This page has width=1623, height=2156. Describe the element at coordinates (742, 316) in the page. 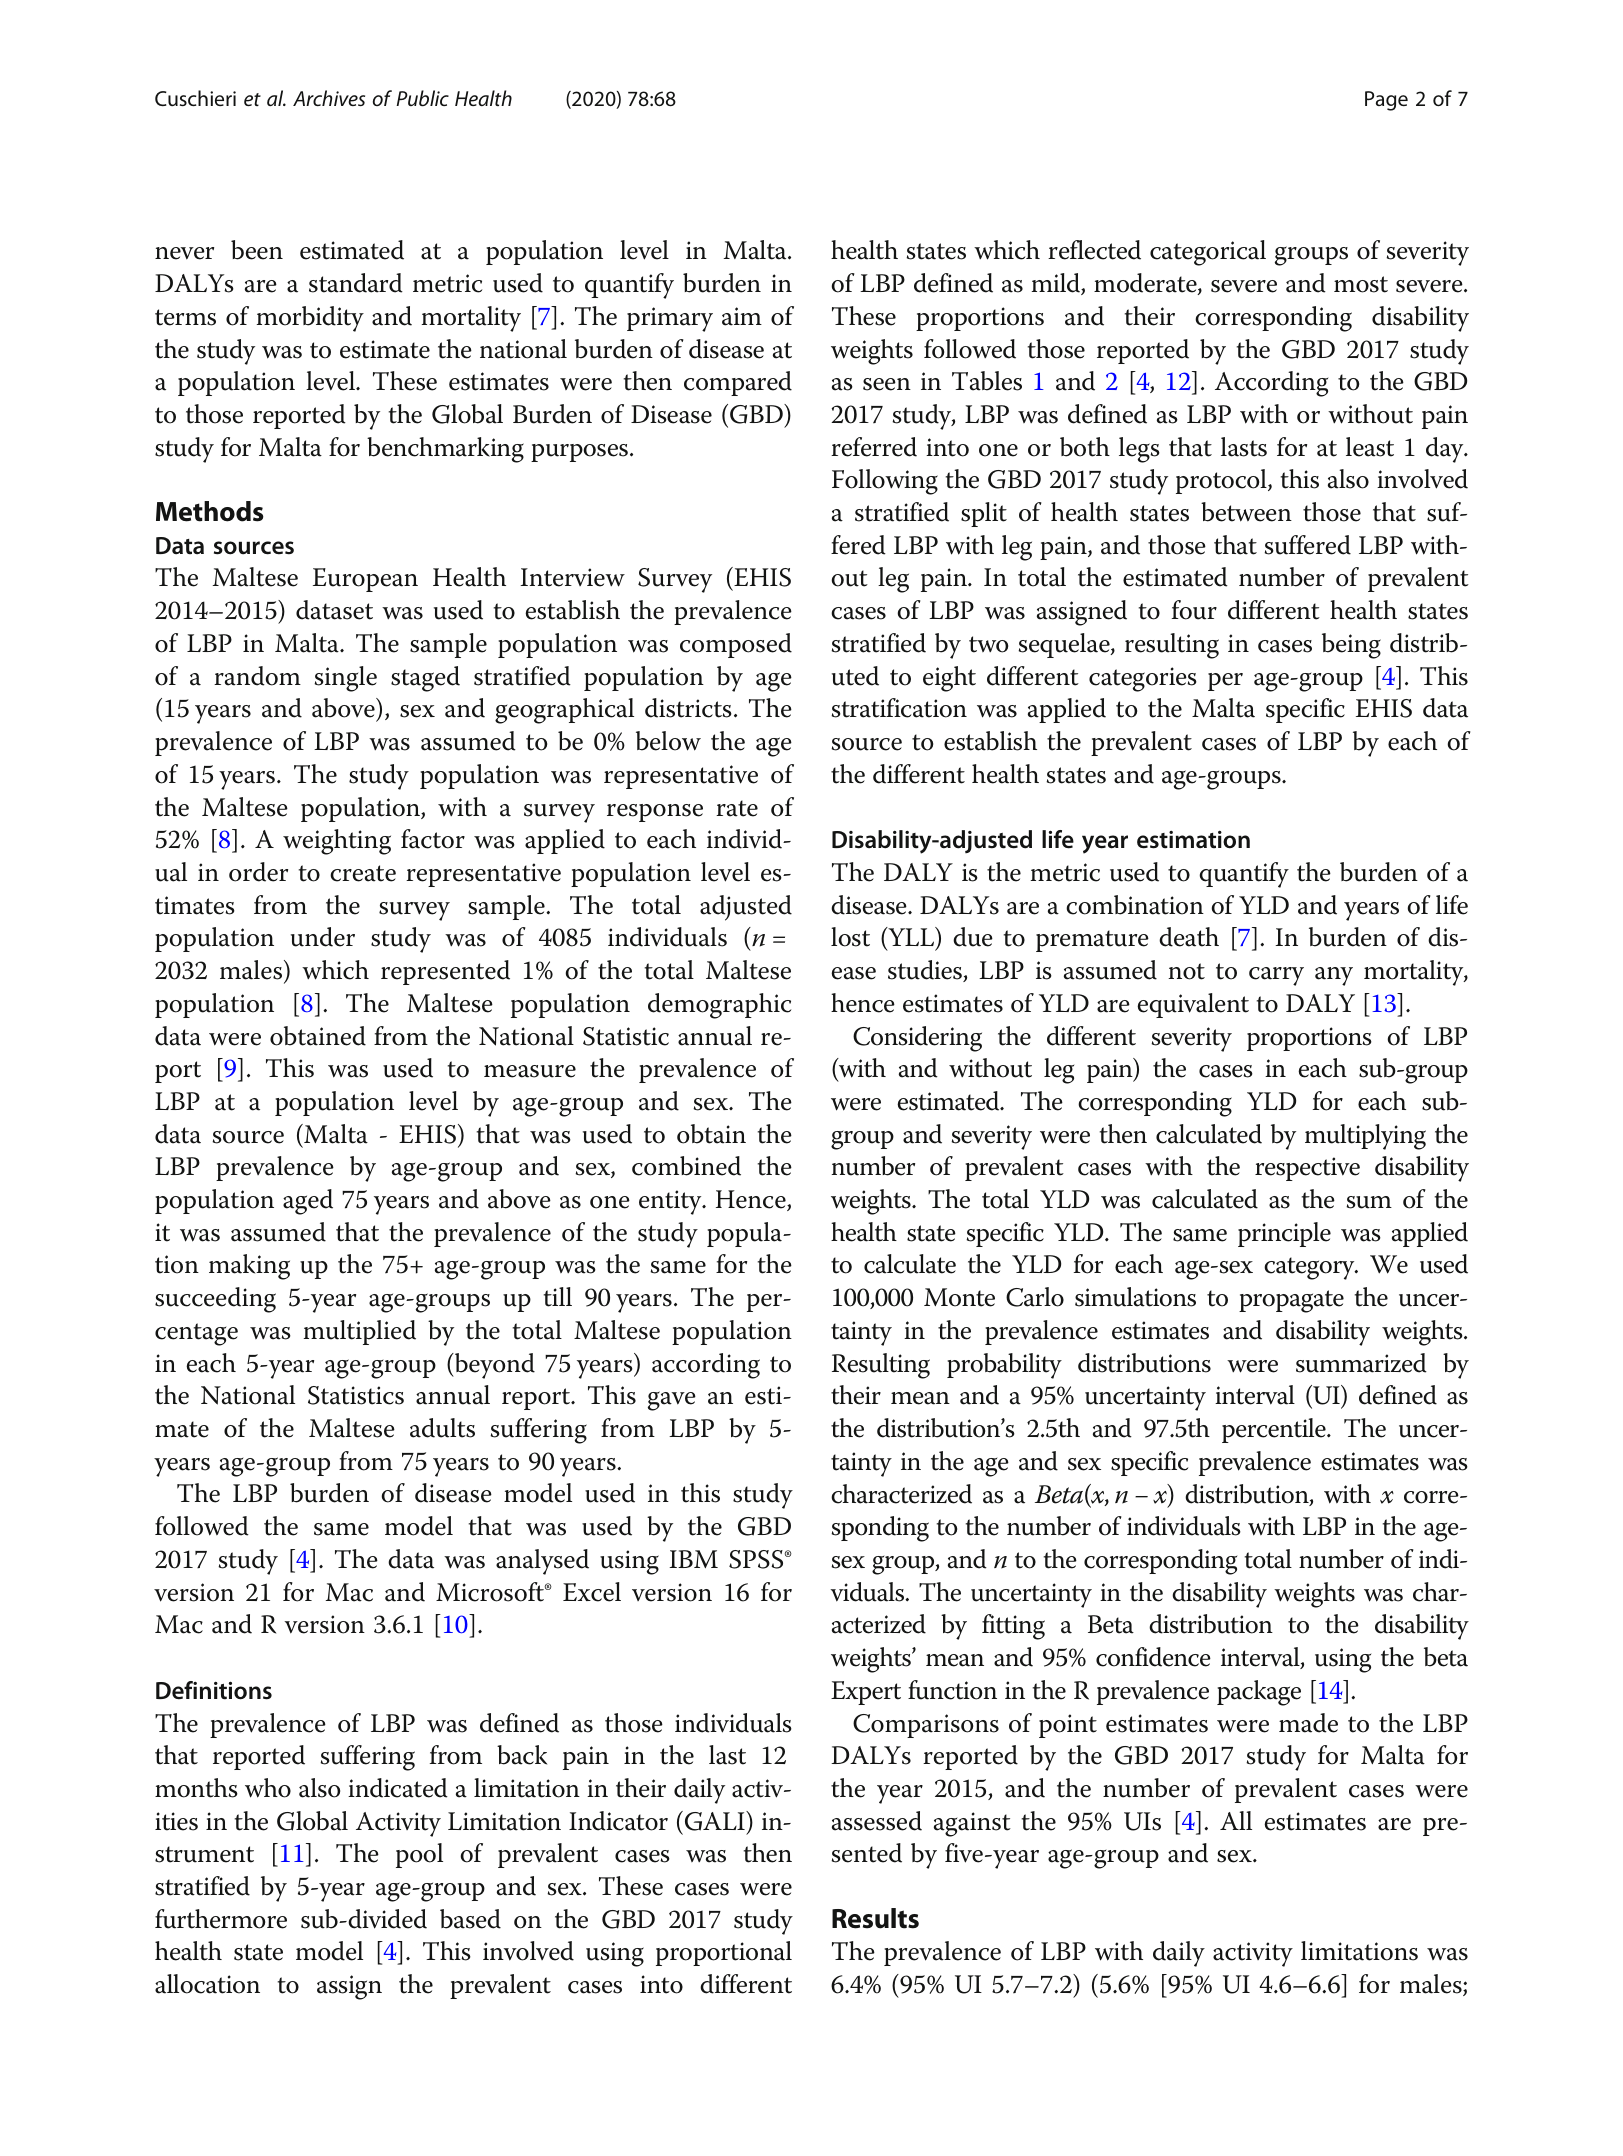

I see `aim` at that location.
